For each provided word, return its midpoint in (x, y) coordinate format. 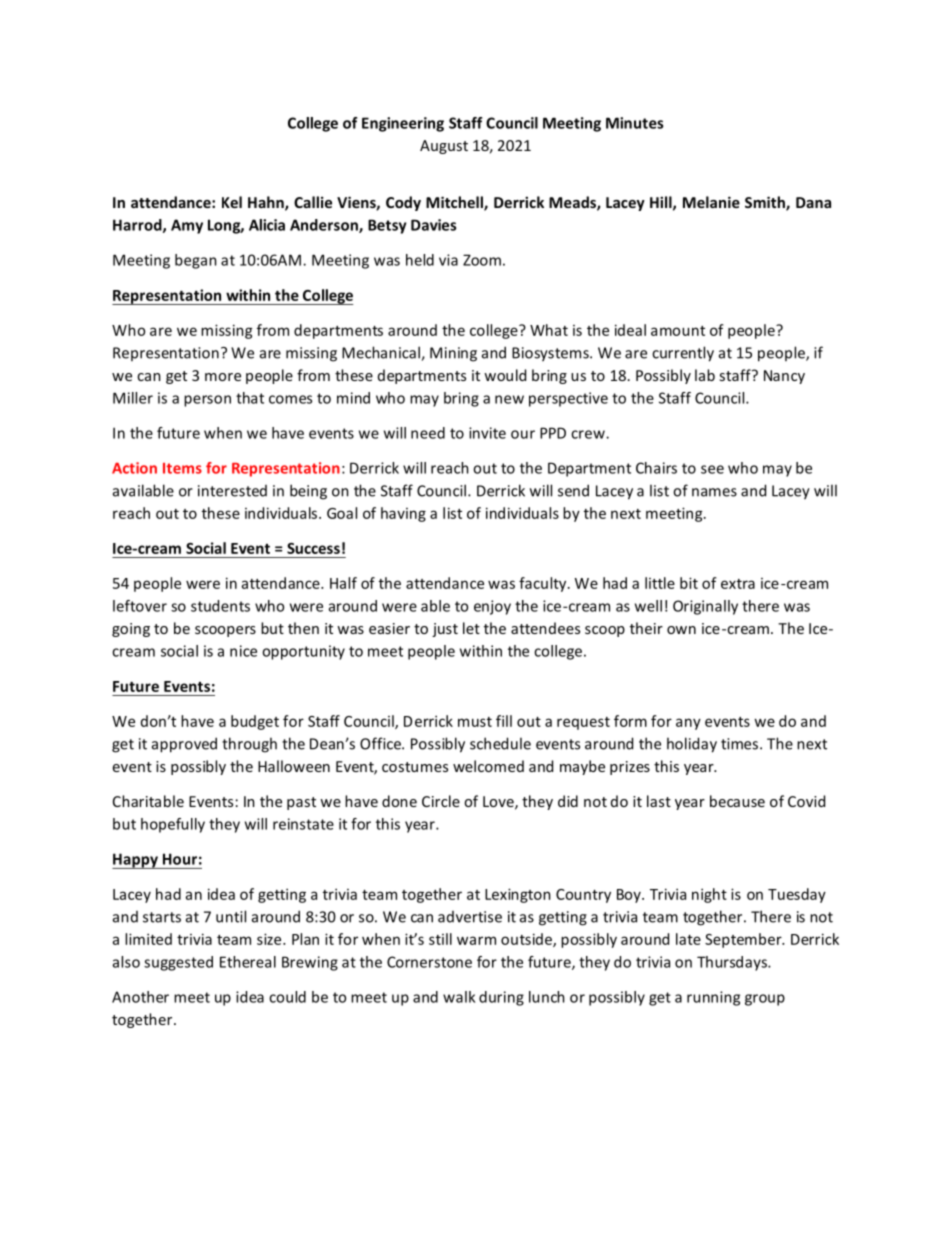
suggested (178, 963)
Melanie (711, 202)
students (220, 606)
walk (459, 997)
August (444, 147)
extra (738, 584)
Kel (232, 202)
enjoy (492, 607)
